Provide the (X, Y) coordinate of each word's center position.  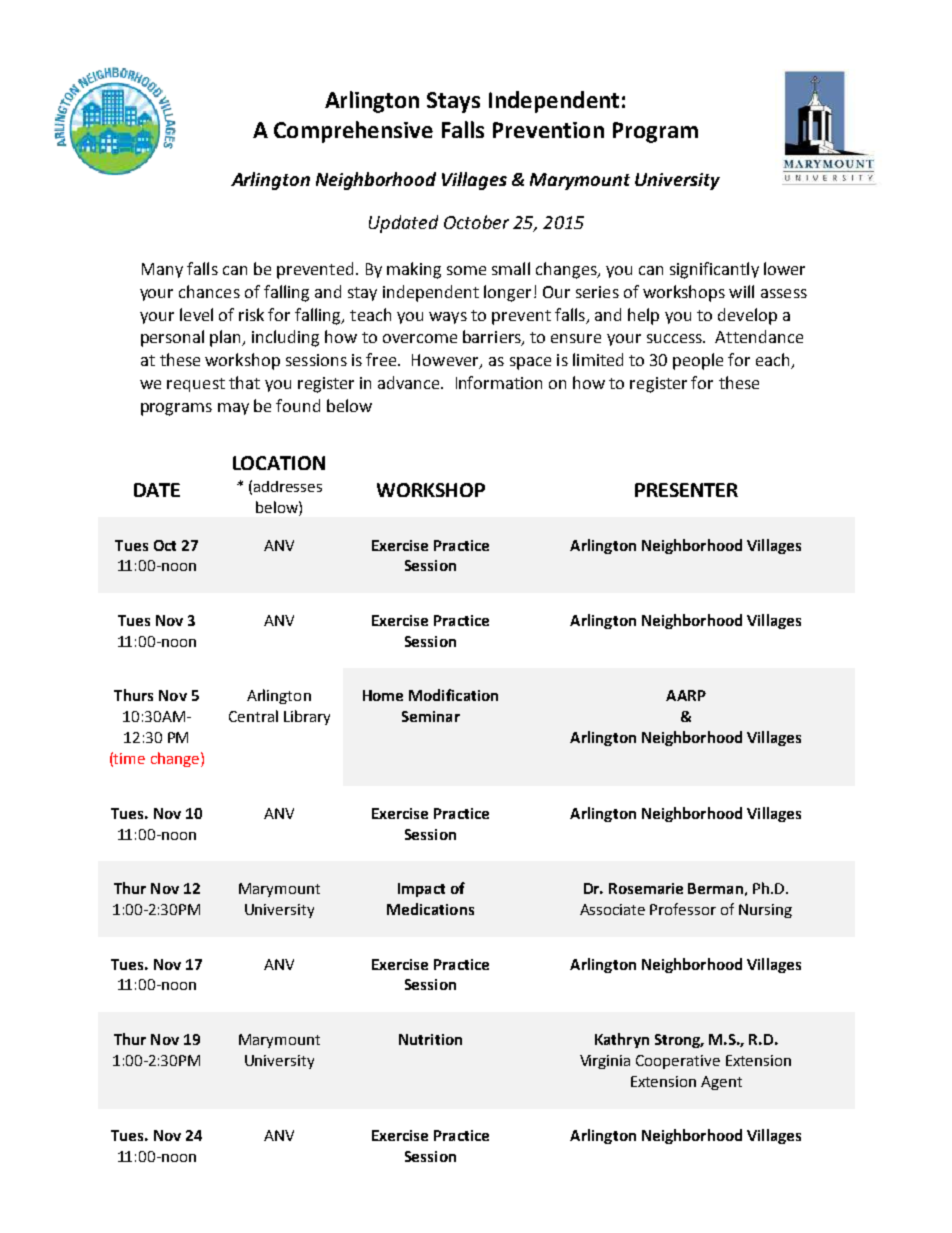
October (476, 222)
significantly (714, 270)
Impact (421, 890)
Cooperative (678, 1062)
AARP (686, 695)
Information (499, 382)
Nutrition (430, 1039)
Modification (453, 695)
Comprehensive (353, 132)
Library (307, 717)
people (698, 361)
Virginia (605, 1062)
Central (253, 716)
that (244, 382)
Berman (715, 888)
